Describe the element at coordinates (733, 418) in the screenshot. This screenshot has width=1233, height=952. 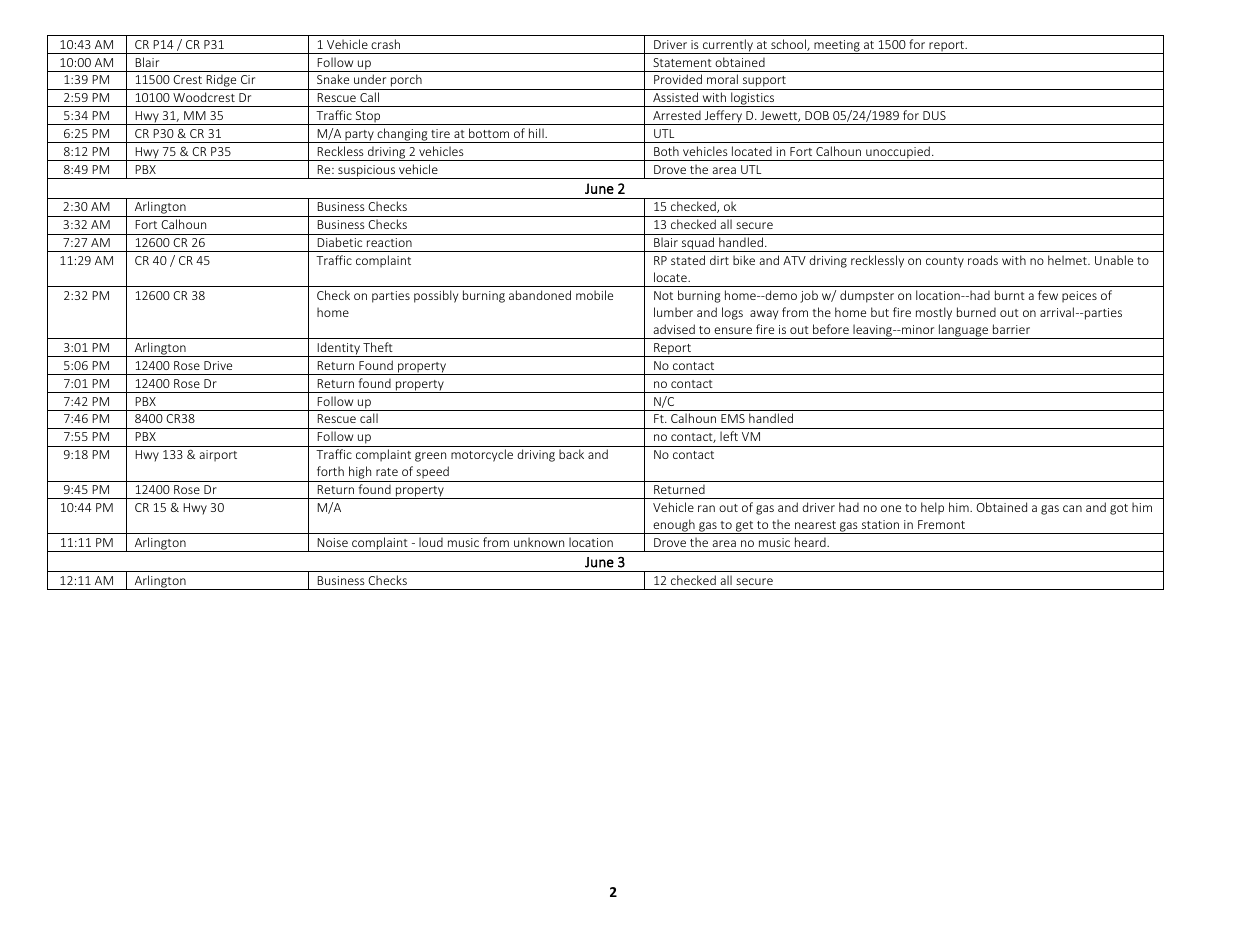
I see `EMS` at that location.
